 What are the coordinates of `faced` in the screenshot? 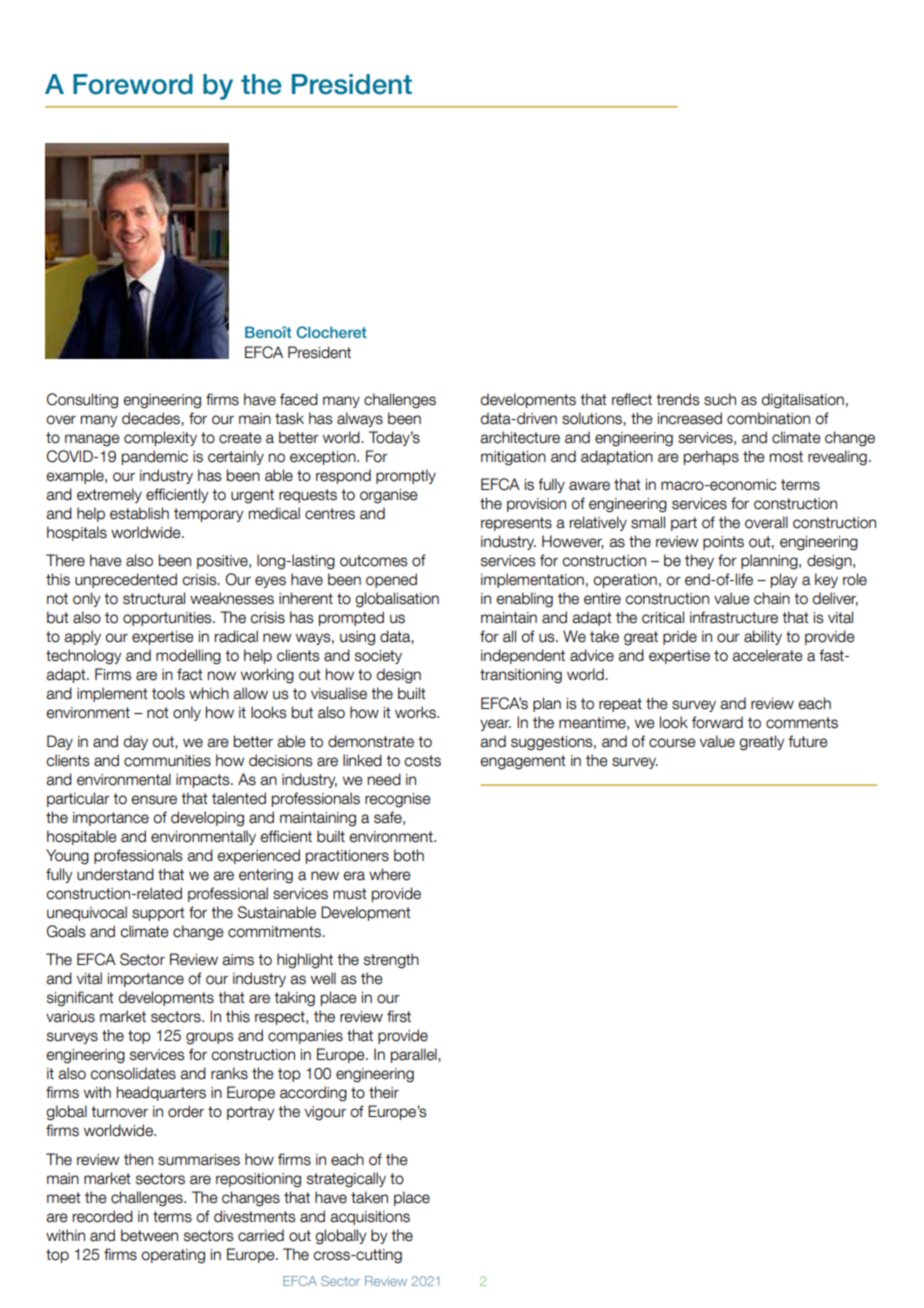 It's located at (299, 399).
